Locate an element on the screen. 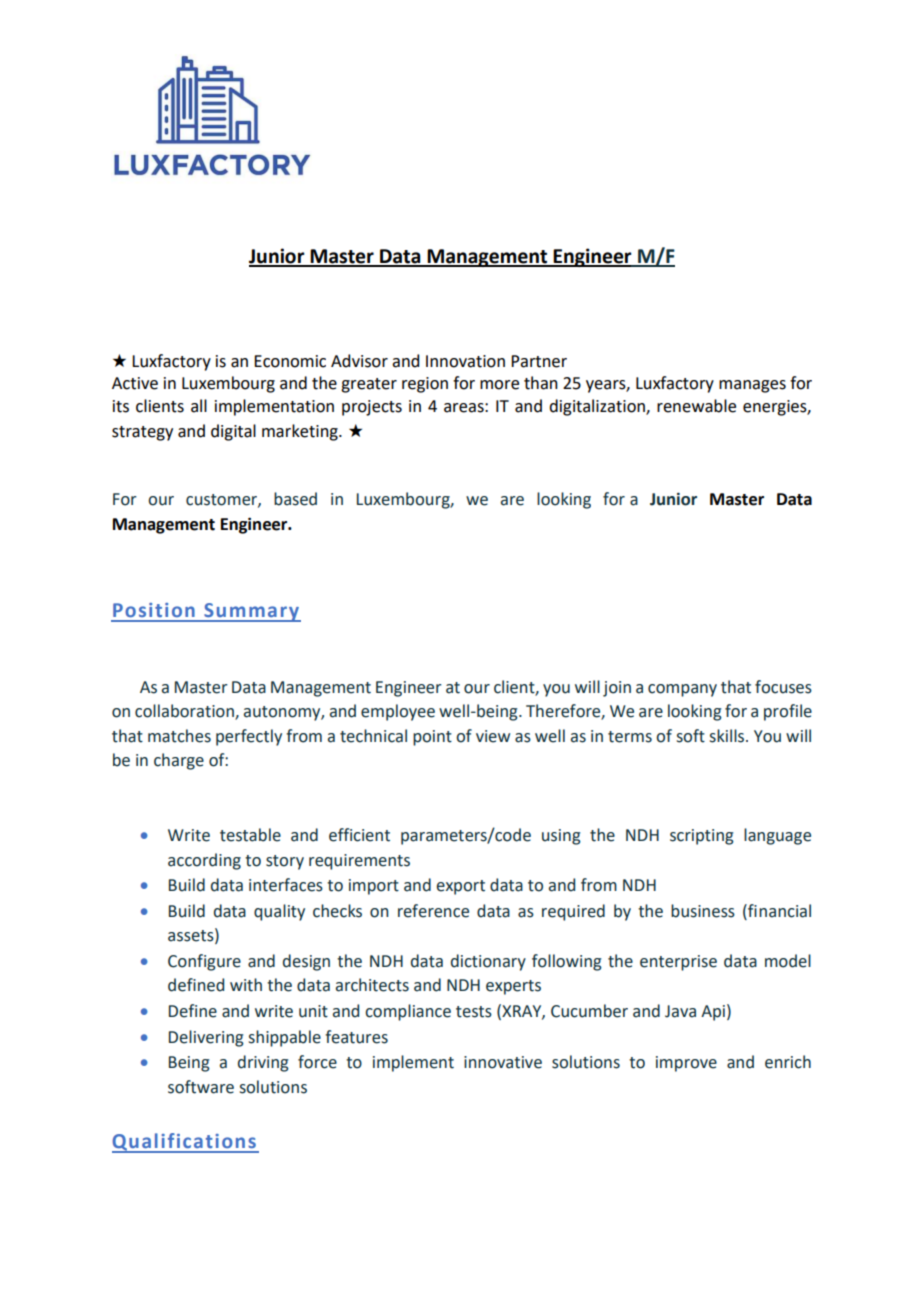  point is located at coordinates (432, 738).
